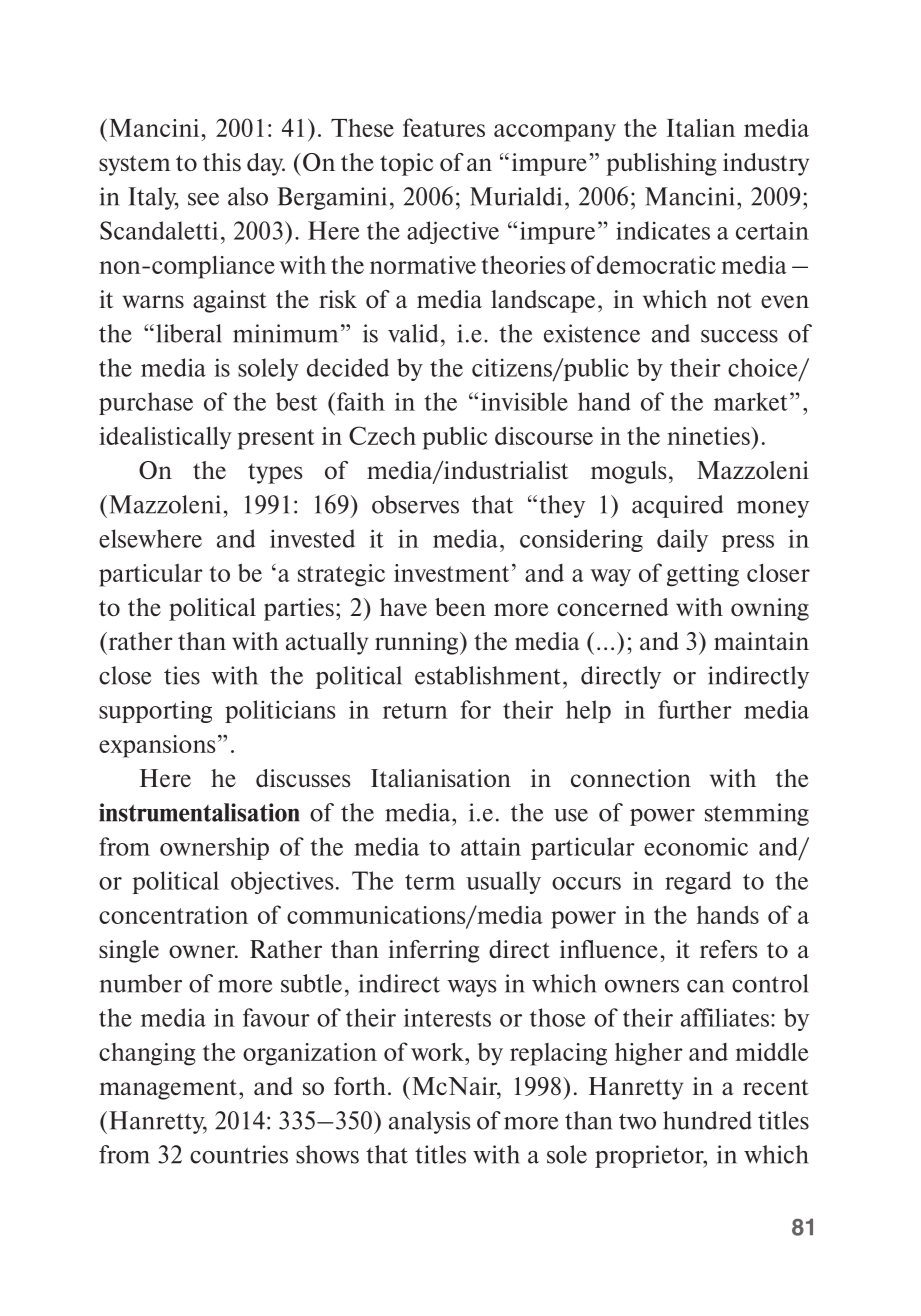  Describe the element at coordinates (173, 915) in the screenshot. I see `concentration` at that location.
